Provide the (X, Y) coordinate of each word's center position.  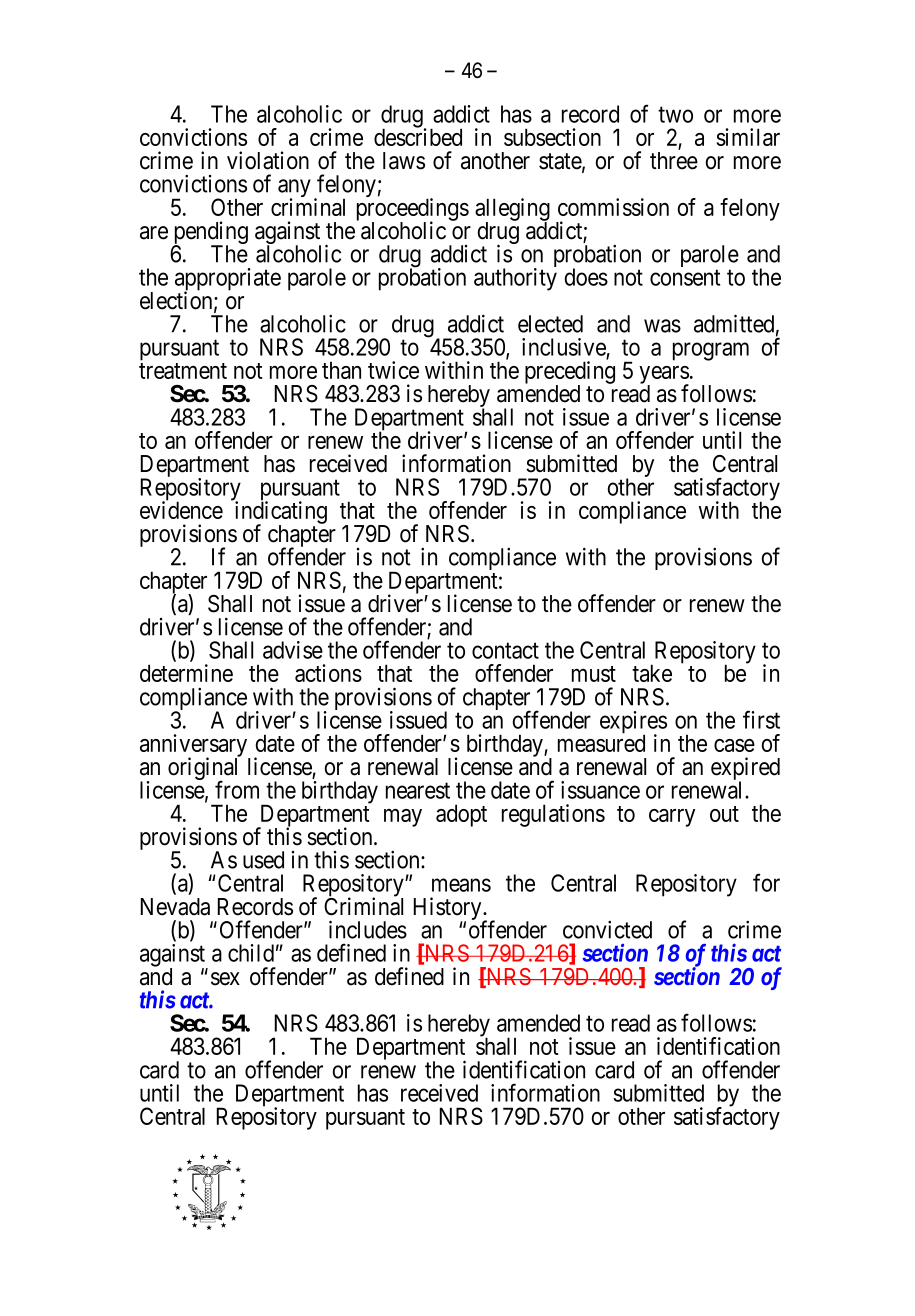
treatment (183, 371)
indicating (279, 513)
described (418, 136)
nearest (418, 791)
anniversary (195, 746)
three (674, 161)
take (652, 673)
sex (225, 979)
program (711, 351)
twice (393, 370)
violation (268, 160)
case (734, 745)
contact (505, 651)
